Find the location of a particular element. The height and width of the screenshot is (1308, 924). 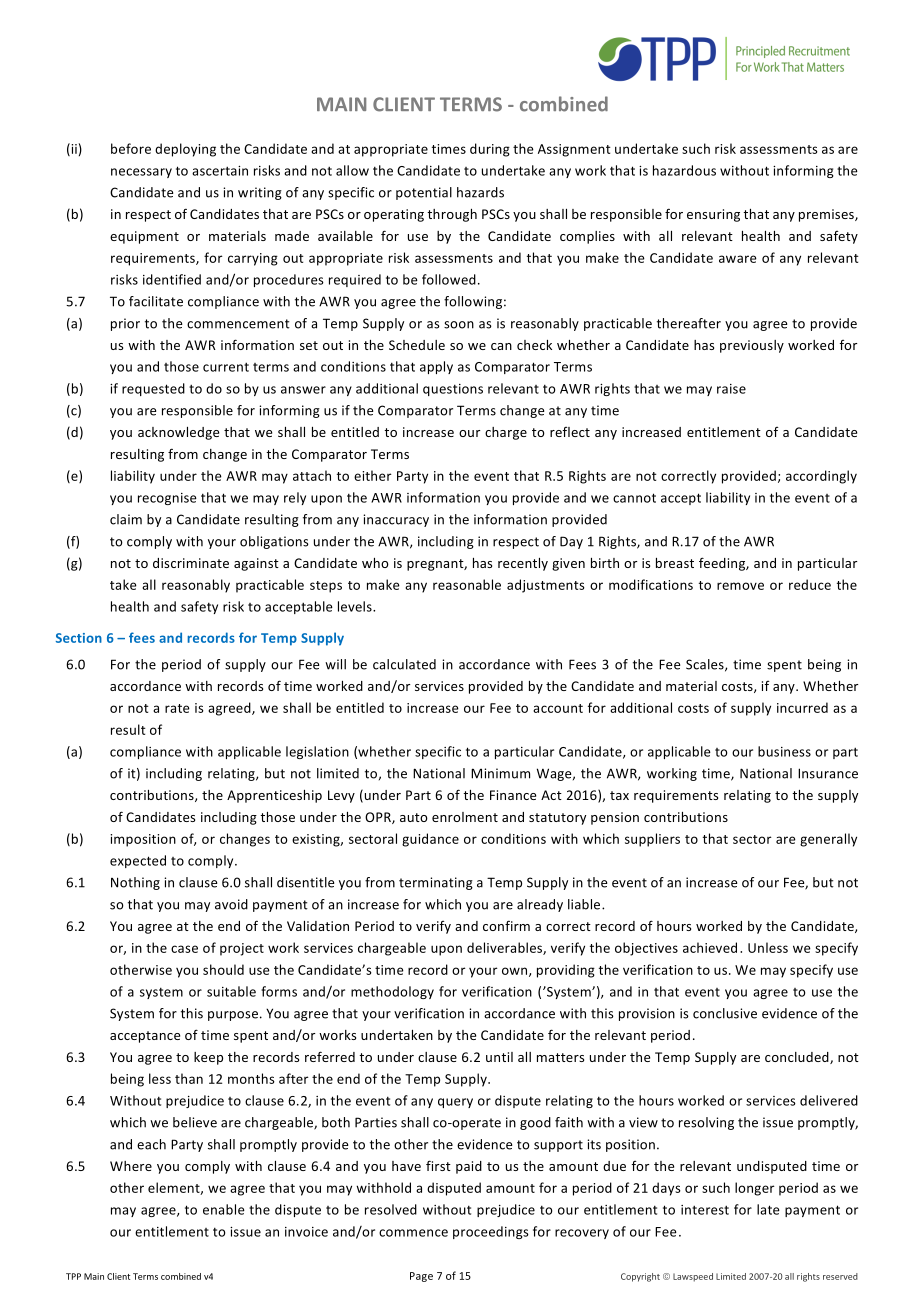

enable is located at coordinates (224, 1209).
